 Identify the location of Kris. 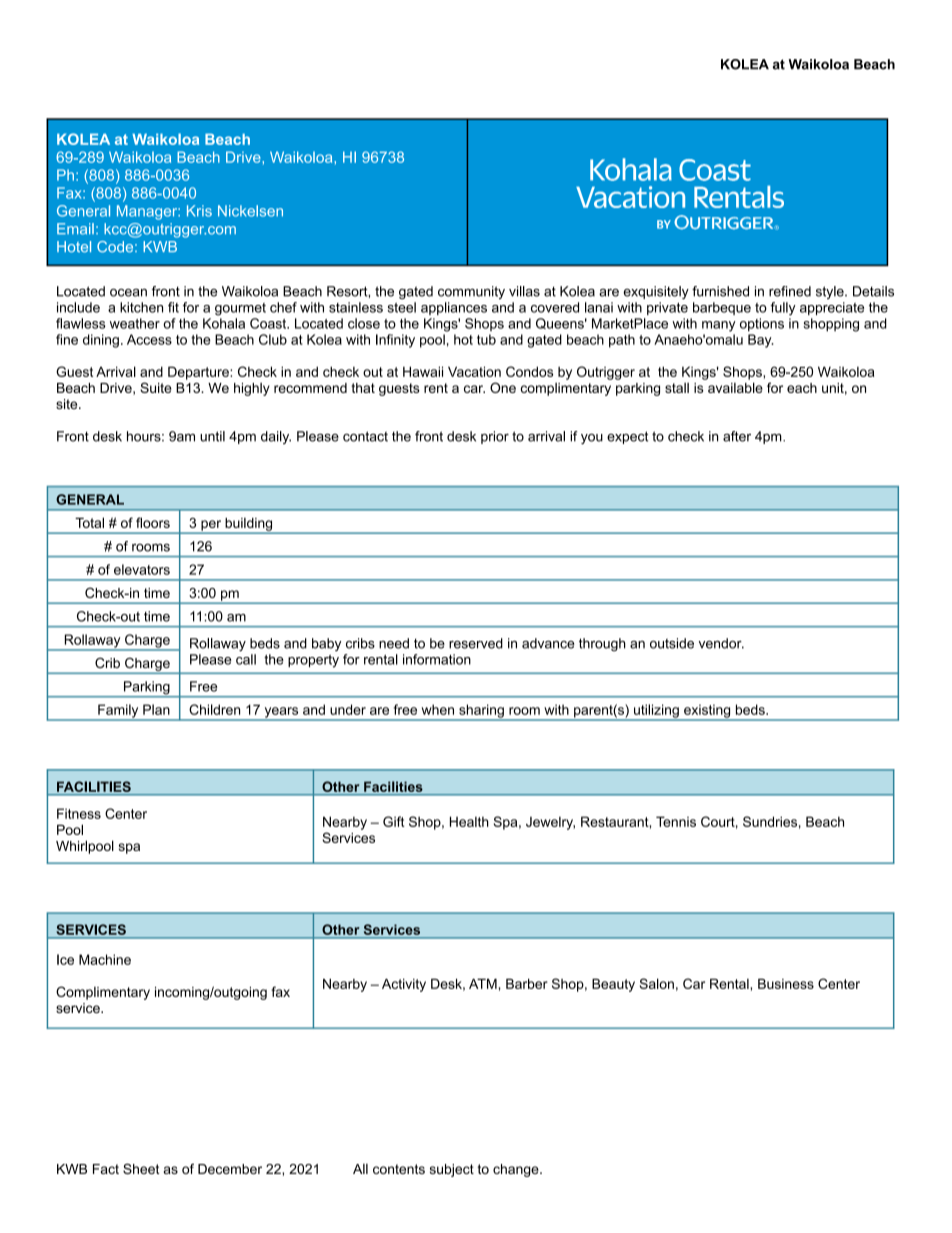
(199, 211).
